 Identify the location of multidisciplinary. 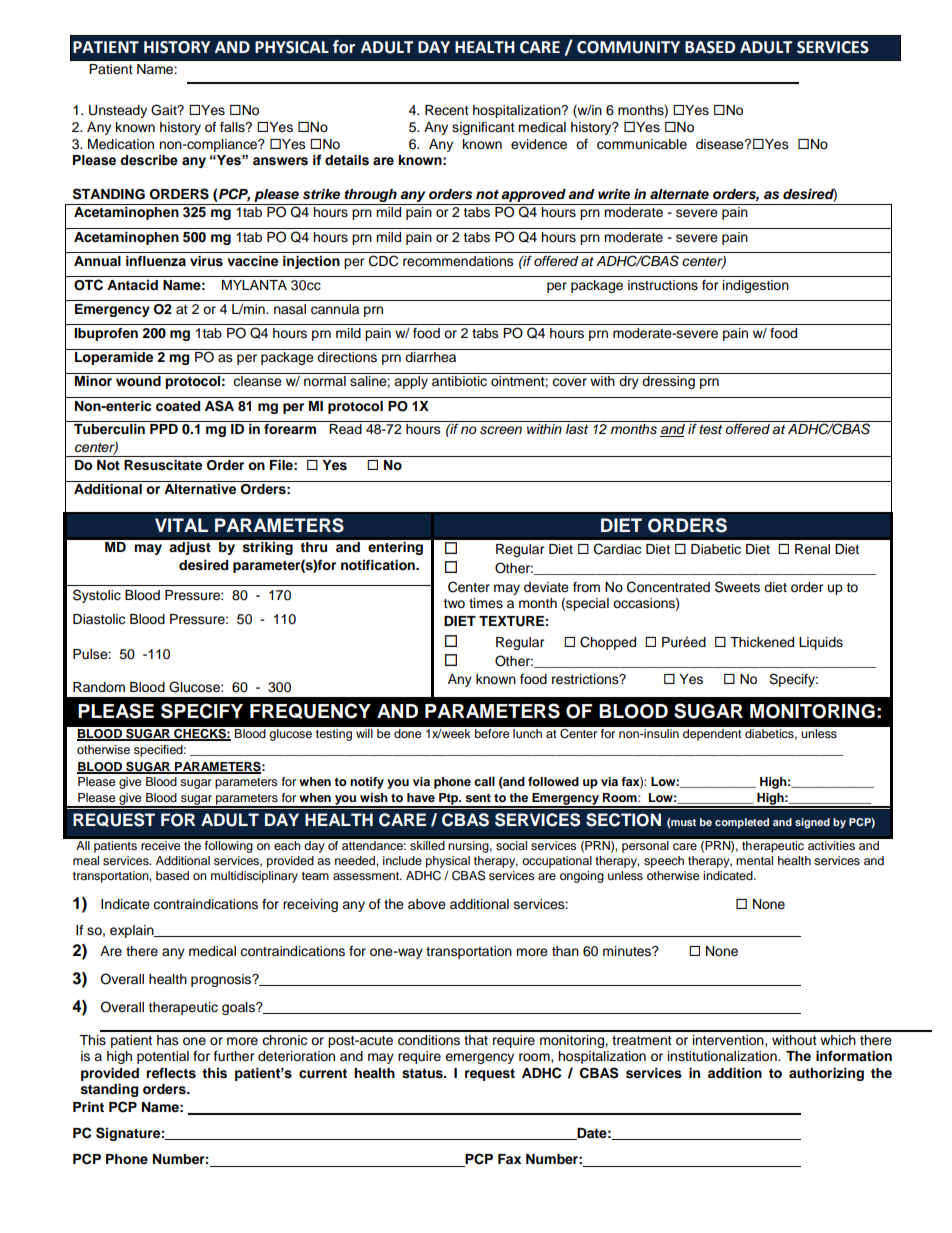
(254, 877).
